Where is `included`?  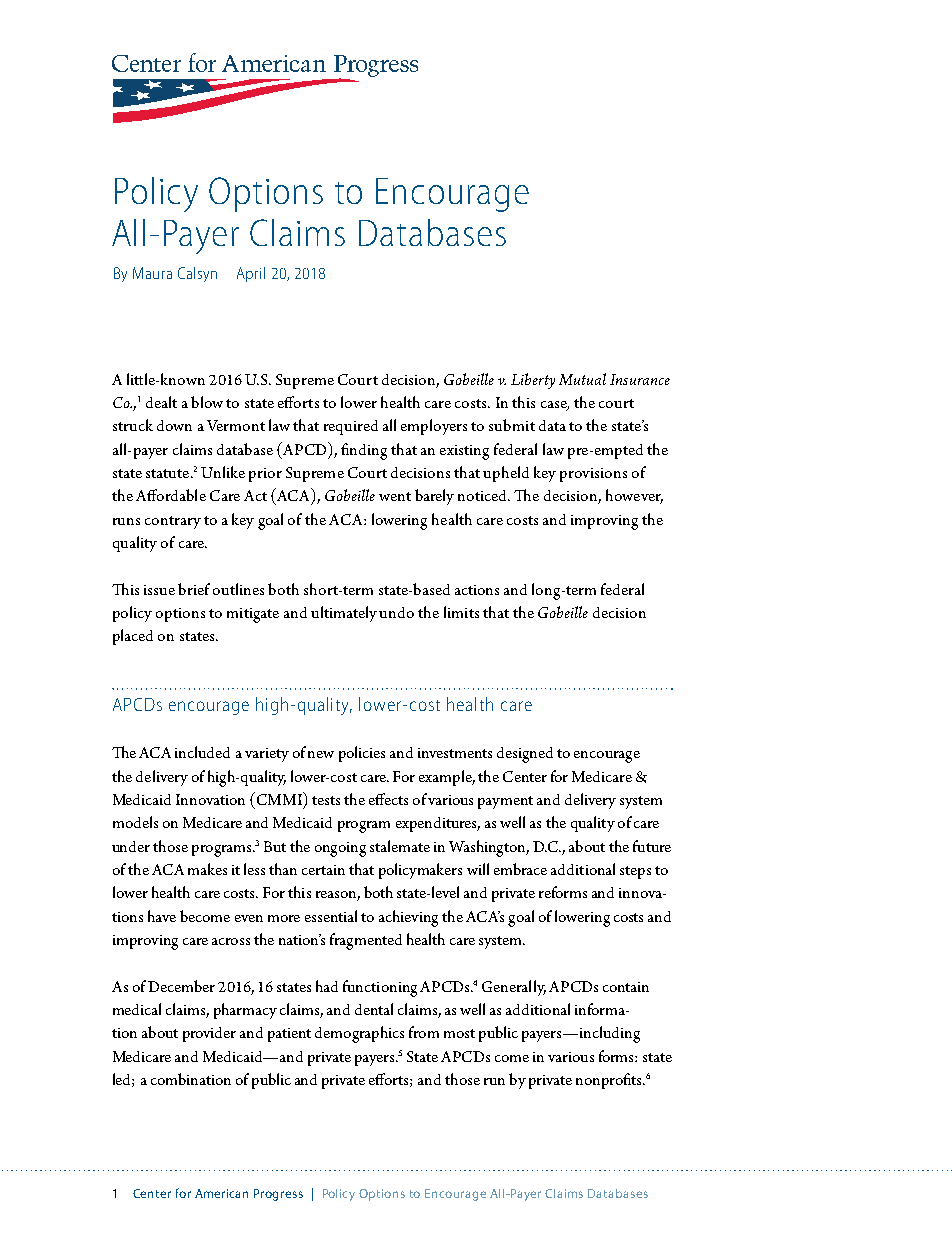 included is located at coordinates (202, 752).
